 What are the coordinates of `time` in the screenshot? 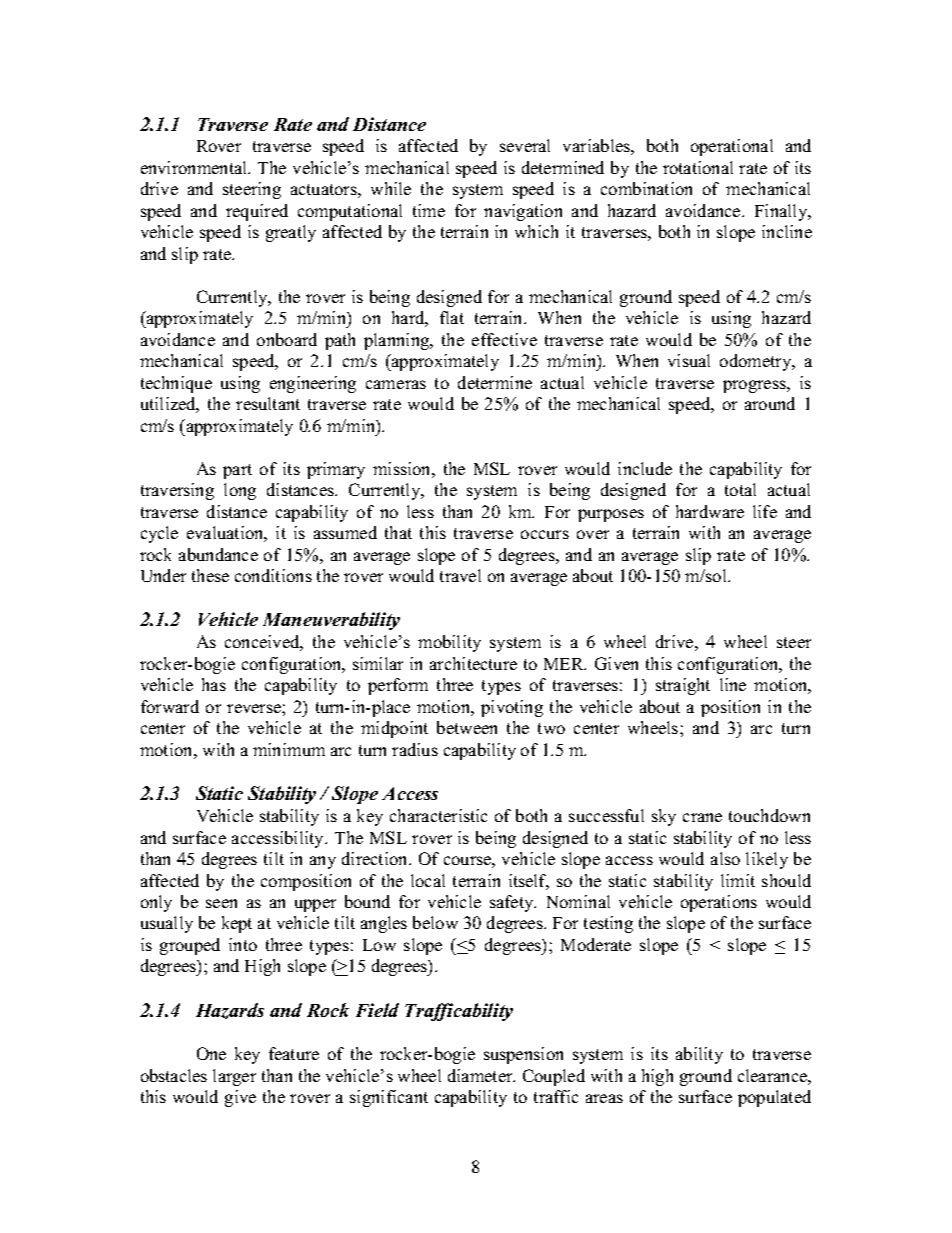 It's located at (429, 210).
